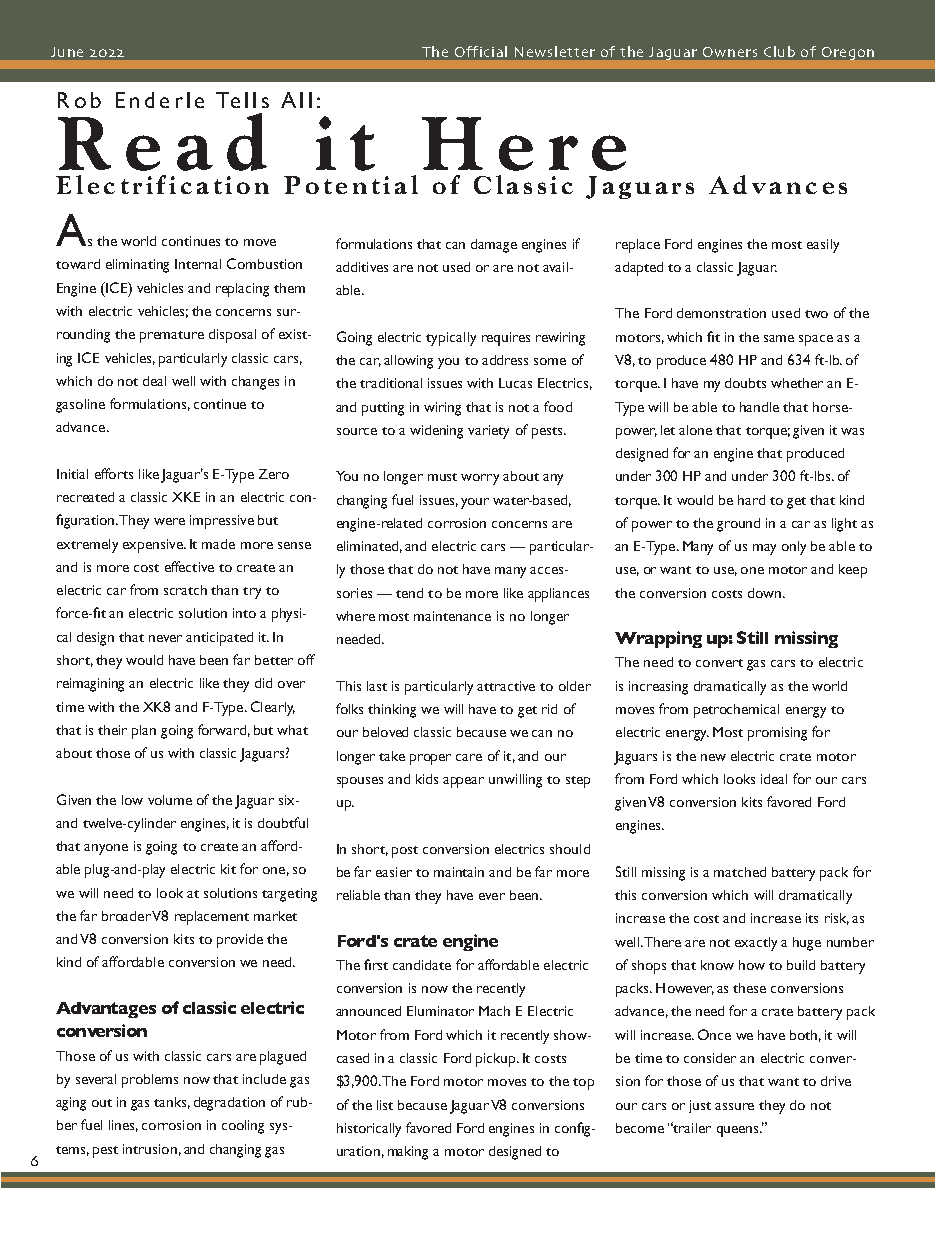  Describe the element at coordinates (185, 590) in the screenshot. I see `scratch` at that location.
